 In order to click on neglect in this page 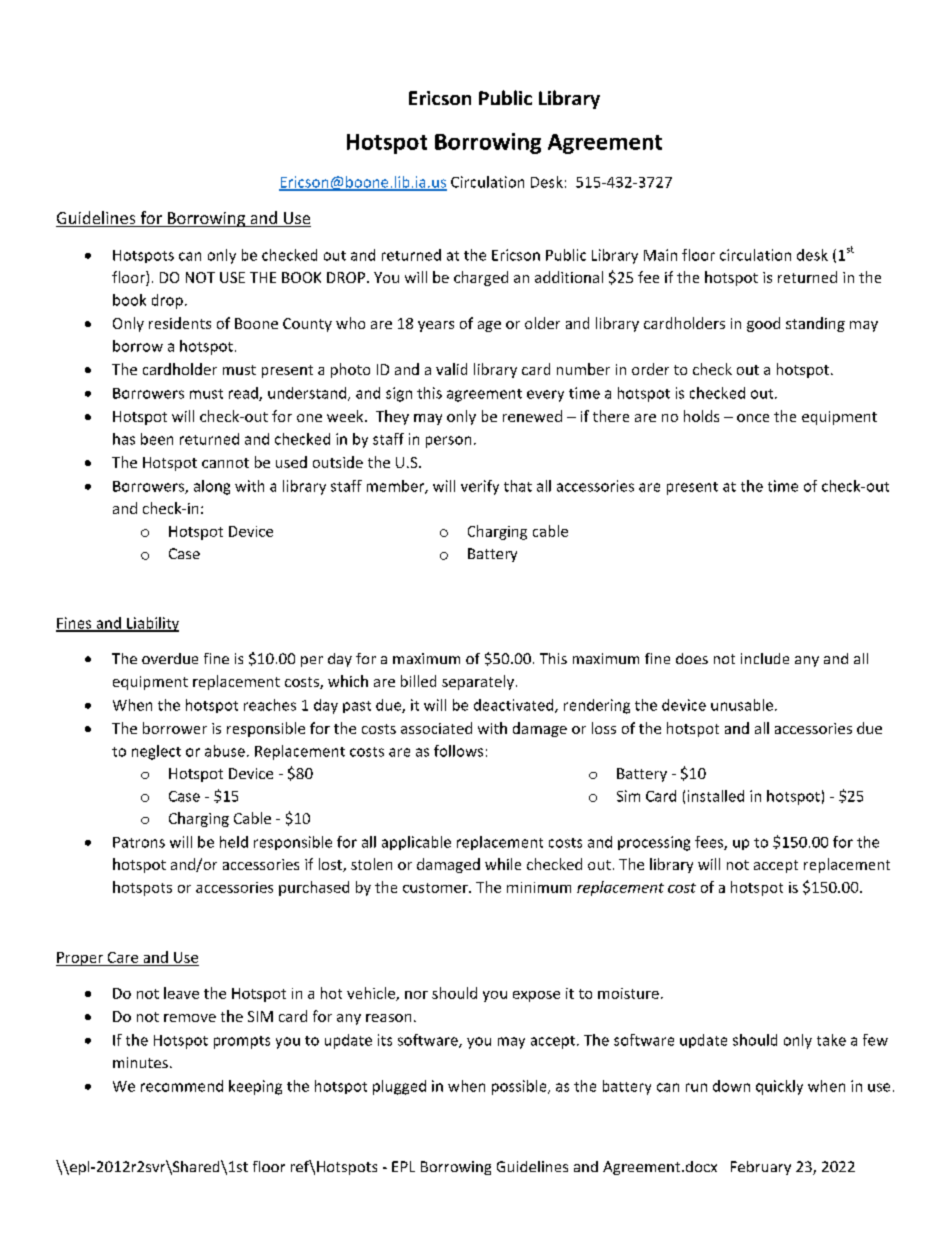, I will do `click(156, 752)`.
